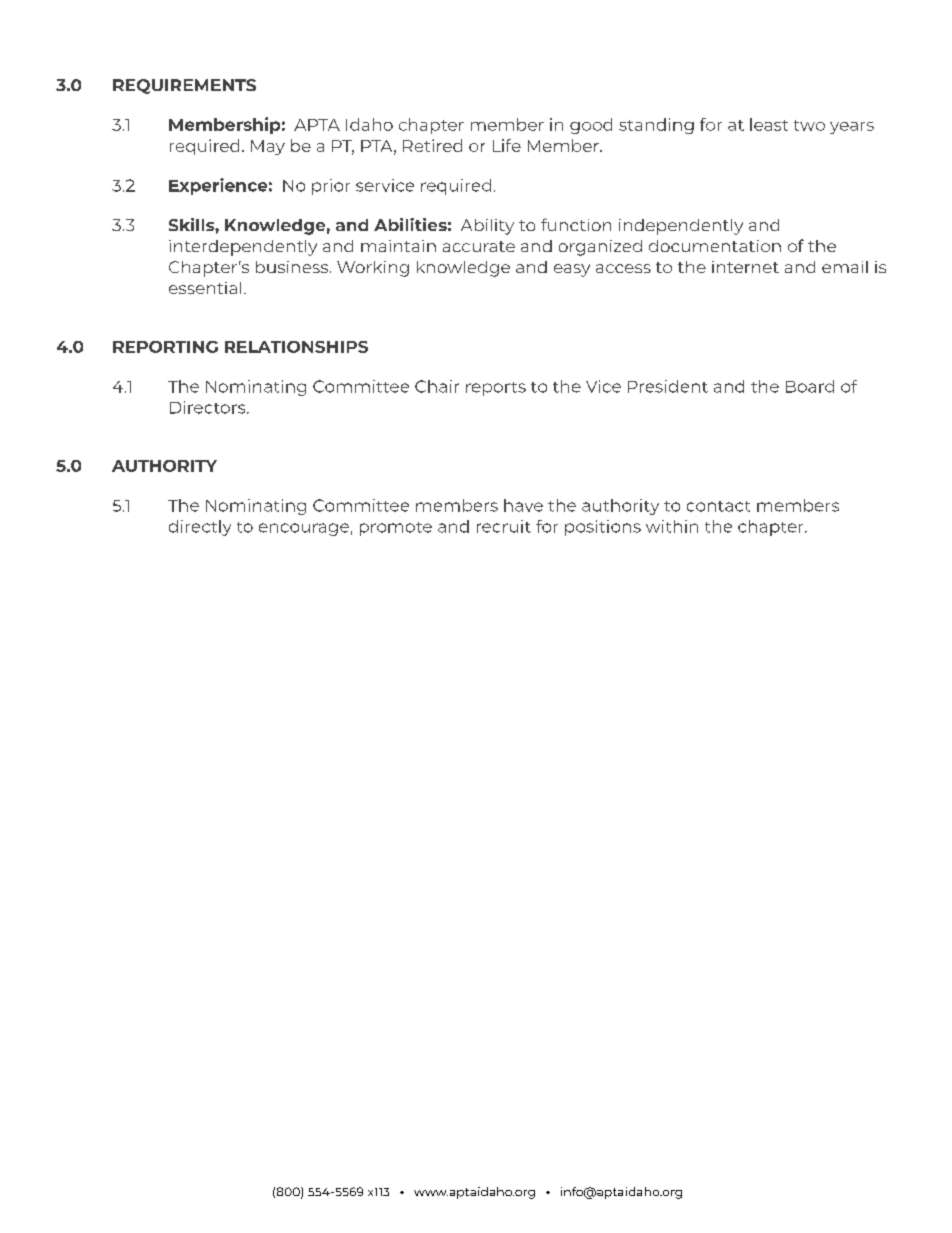 Image resolution: width=952 pixels, height=1233 pixels. Describe the element at coordinates (769, 124) in the page. I see `least` at that location.
